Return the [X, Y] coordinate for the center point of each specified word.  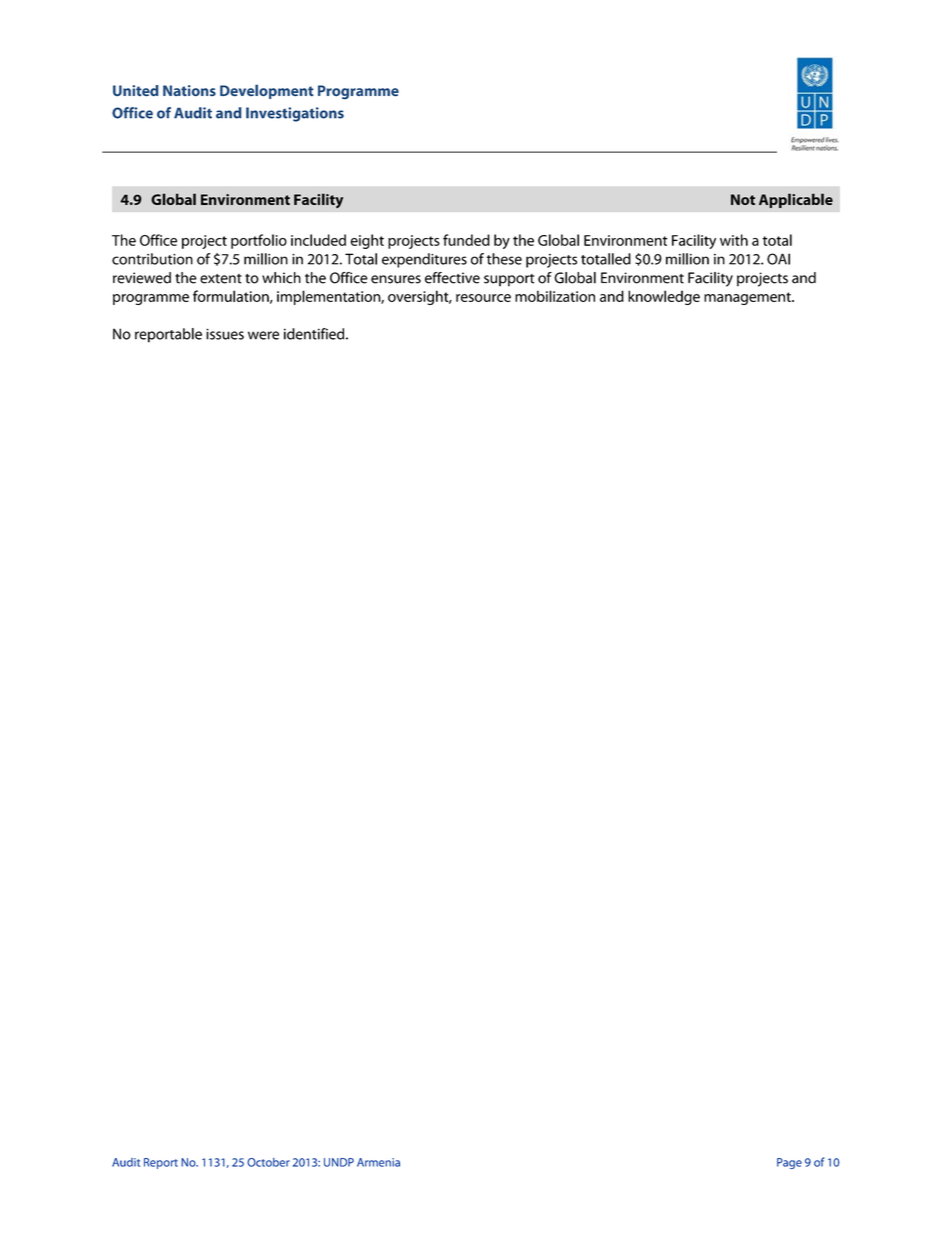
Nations [189, 90]
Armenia [378, 1162]
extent [221, 279]
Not [743, 199]
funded [466, 240]
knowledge [664, 297]
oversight [419, 297]
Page [789, 1163]
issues [225, 334]
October [268, 1162]
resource [483, 298]
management [748, 298]
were [263, 335]
